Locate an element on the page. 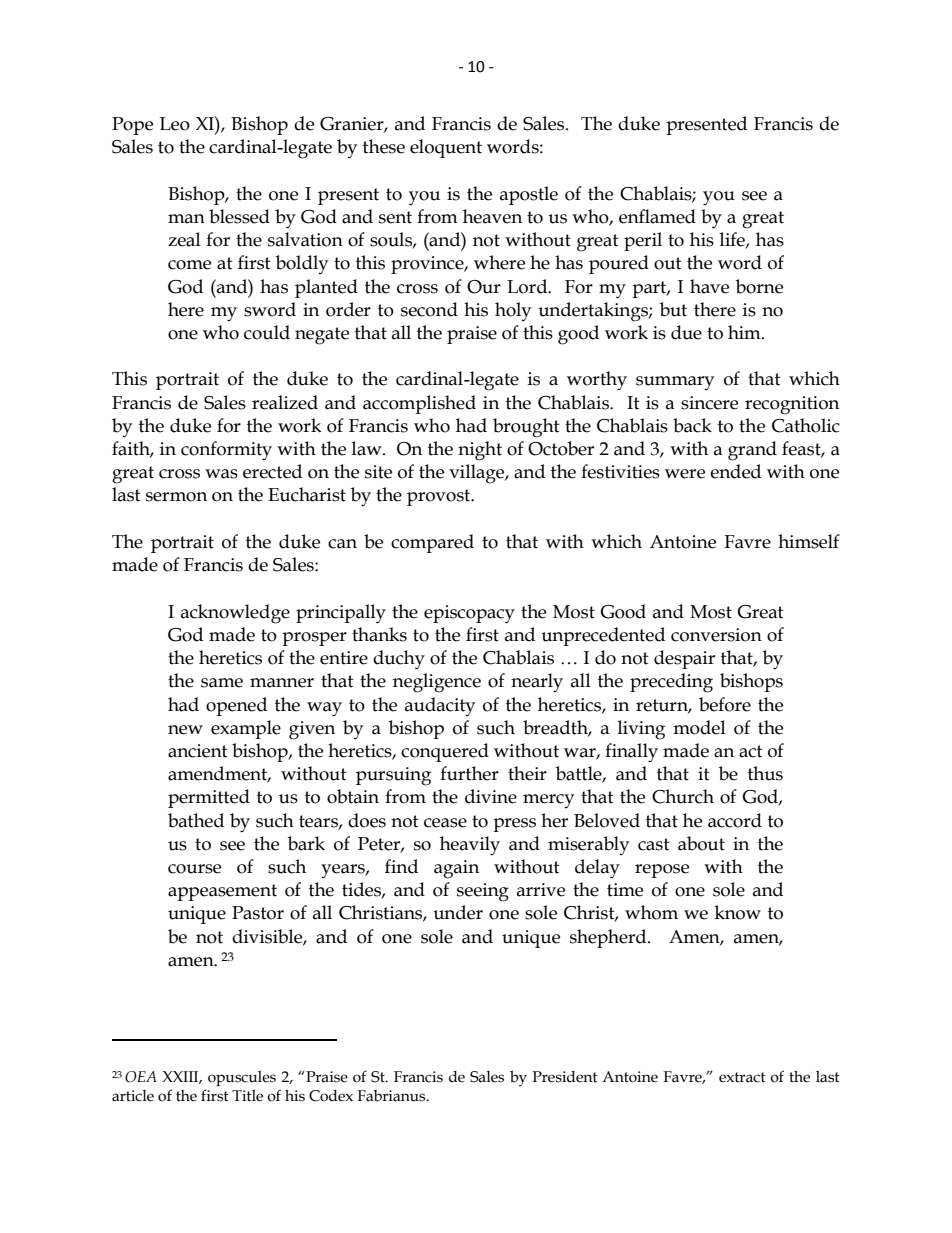 This image has height=1233, width=952. peril is located at coordinates (643, 241).
